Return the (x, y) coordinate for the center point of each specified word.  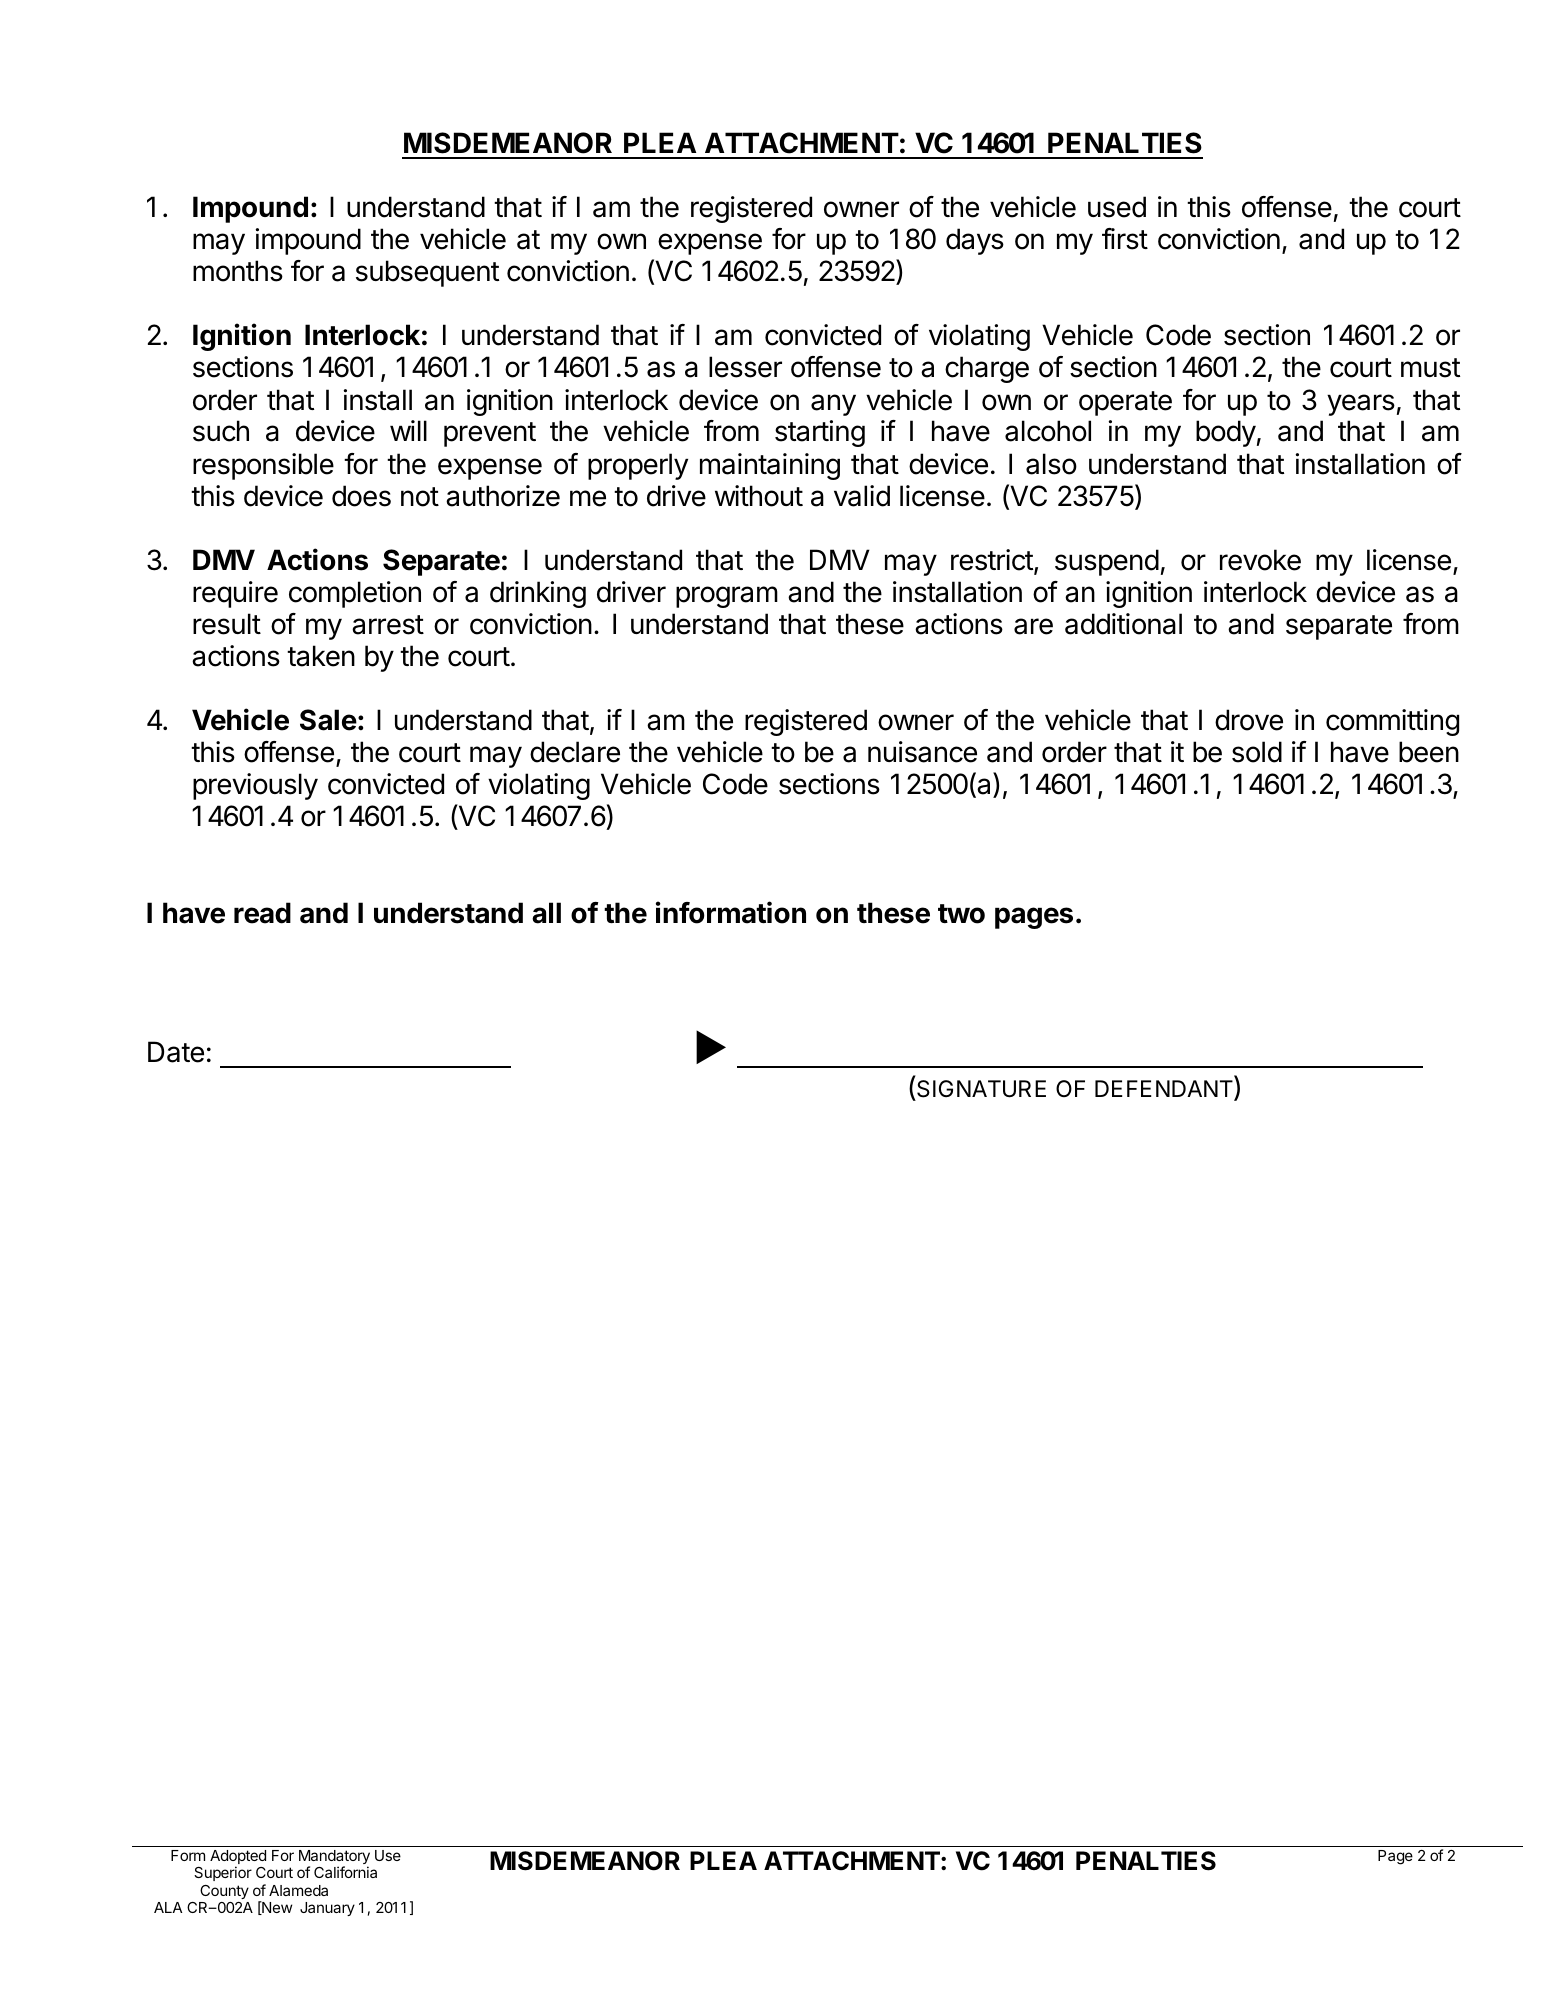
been (1429, 752)
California (345, 1872)
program (727, 597)
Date (176, 1052)
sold (1257, 752)
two (961, 914)
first (1125, 239)
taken (321, 656)
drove (1249, 720)
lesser (745, 367)
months (238, 271)
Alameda (298, 1890)
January (327, 1909)
